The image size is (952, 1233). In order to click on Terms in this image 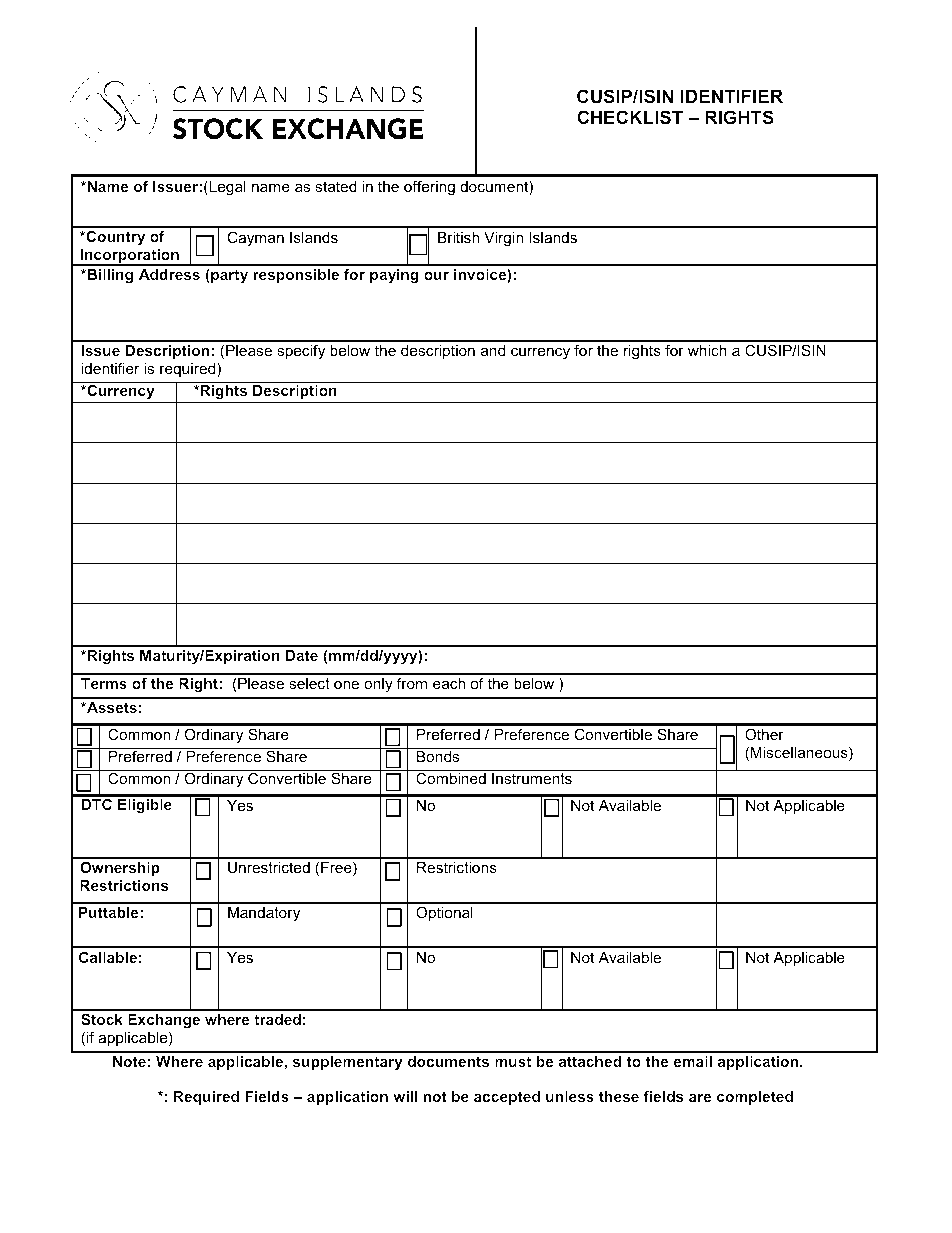, I will do `click(104, 683)`.
